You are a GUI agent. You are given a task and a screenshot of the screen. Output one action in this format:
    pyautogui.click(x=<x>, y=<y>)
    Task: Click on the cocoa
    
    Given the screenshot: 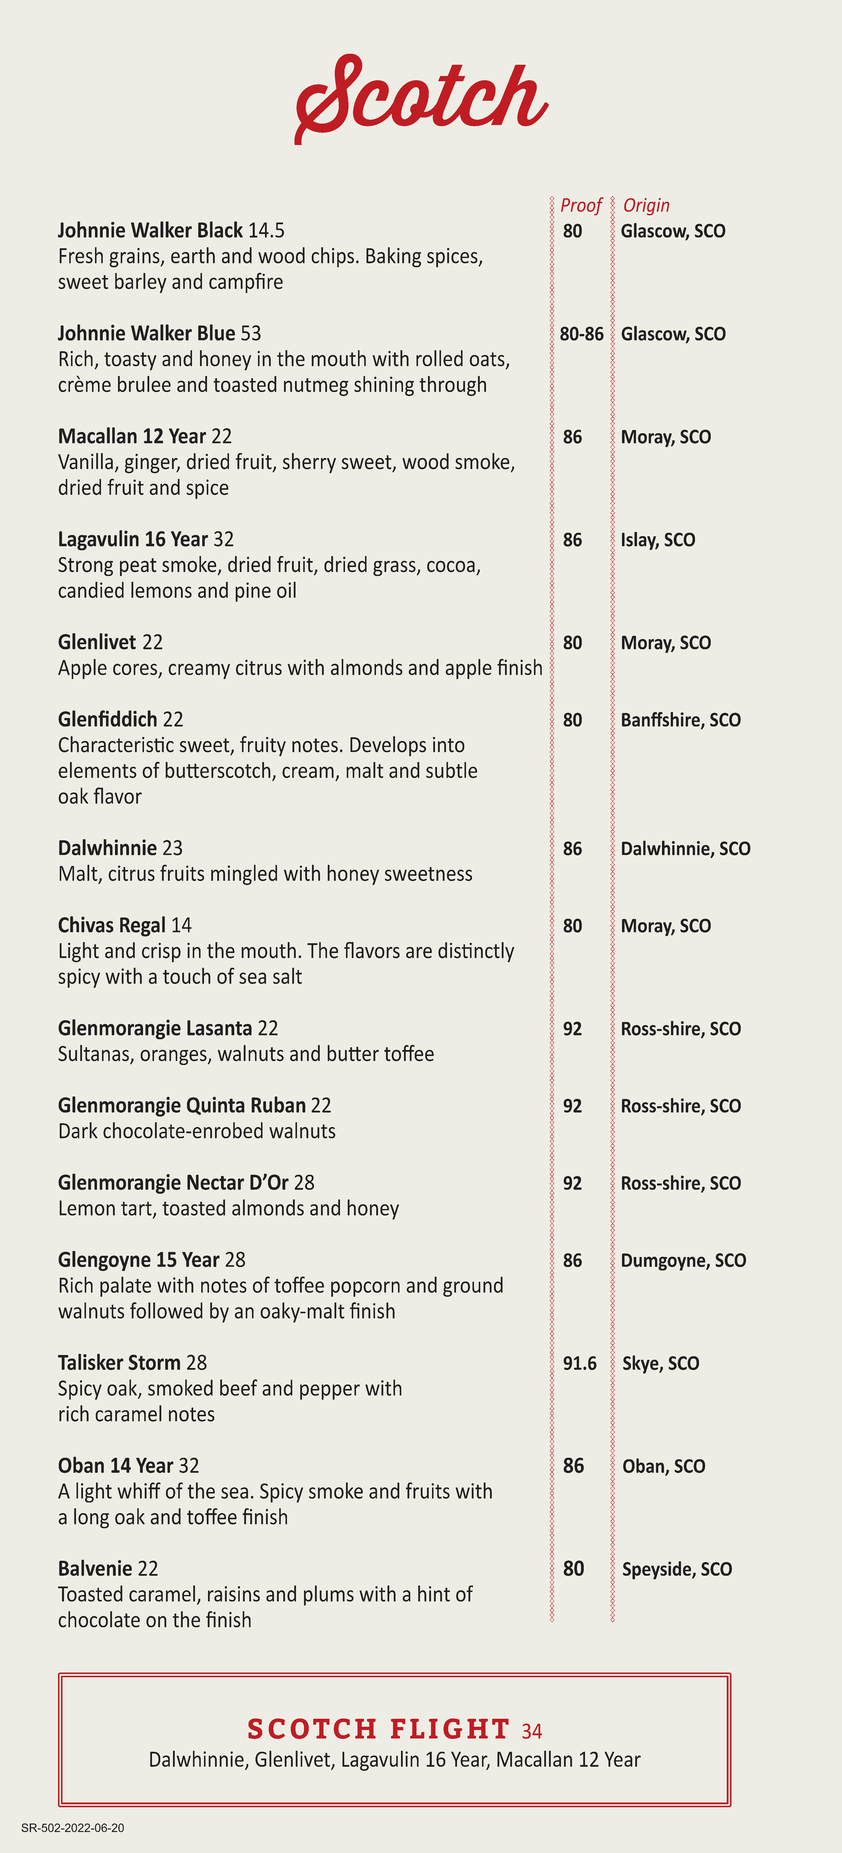 What is the action you would take?
    pyautogui.click(x=452, y=568)
